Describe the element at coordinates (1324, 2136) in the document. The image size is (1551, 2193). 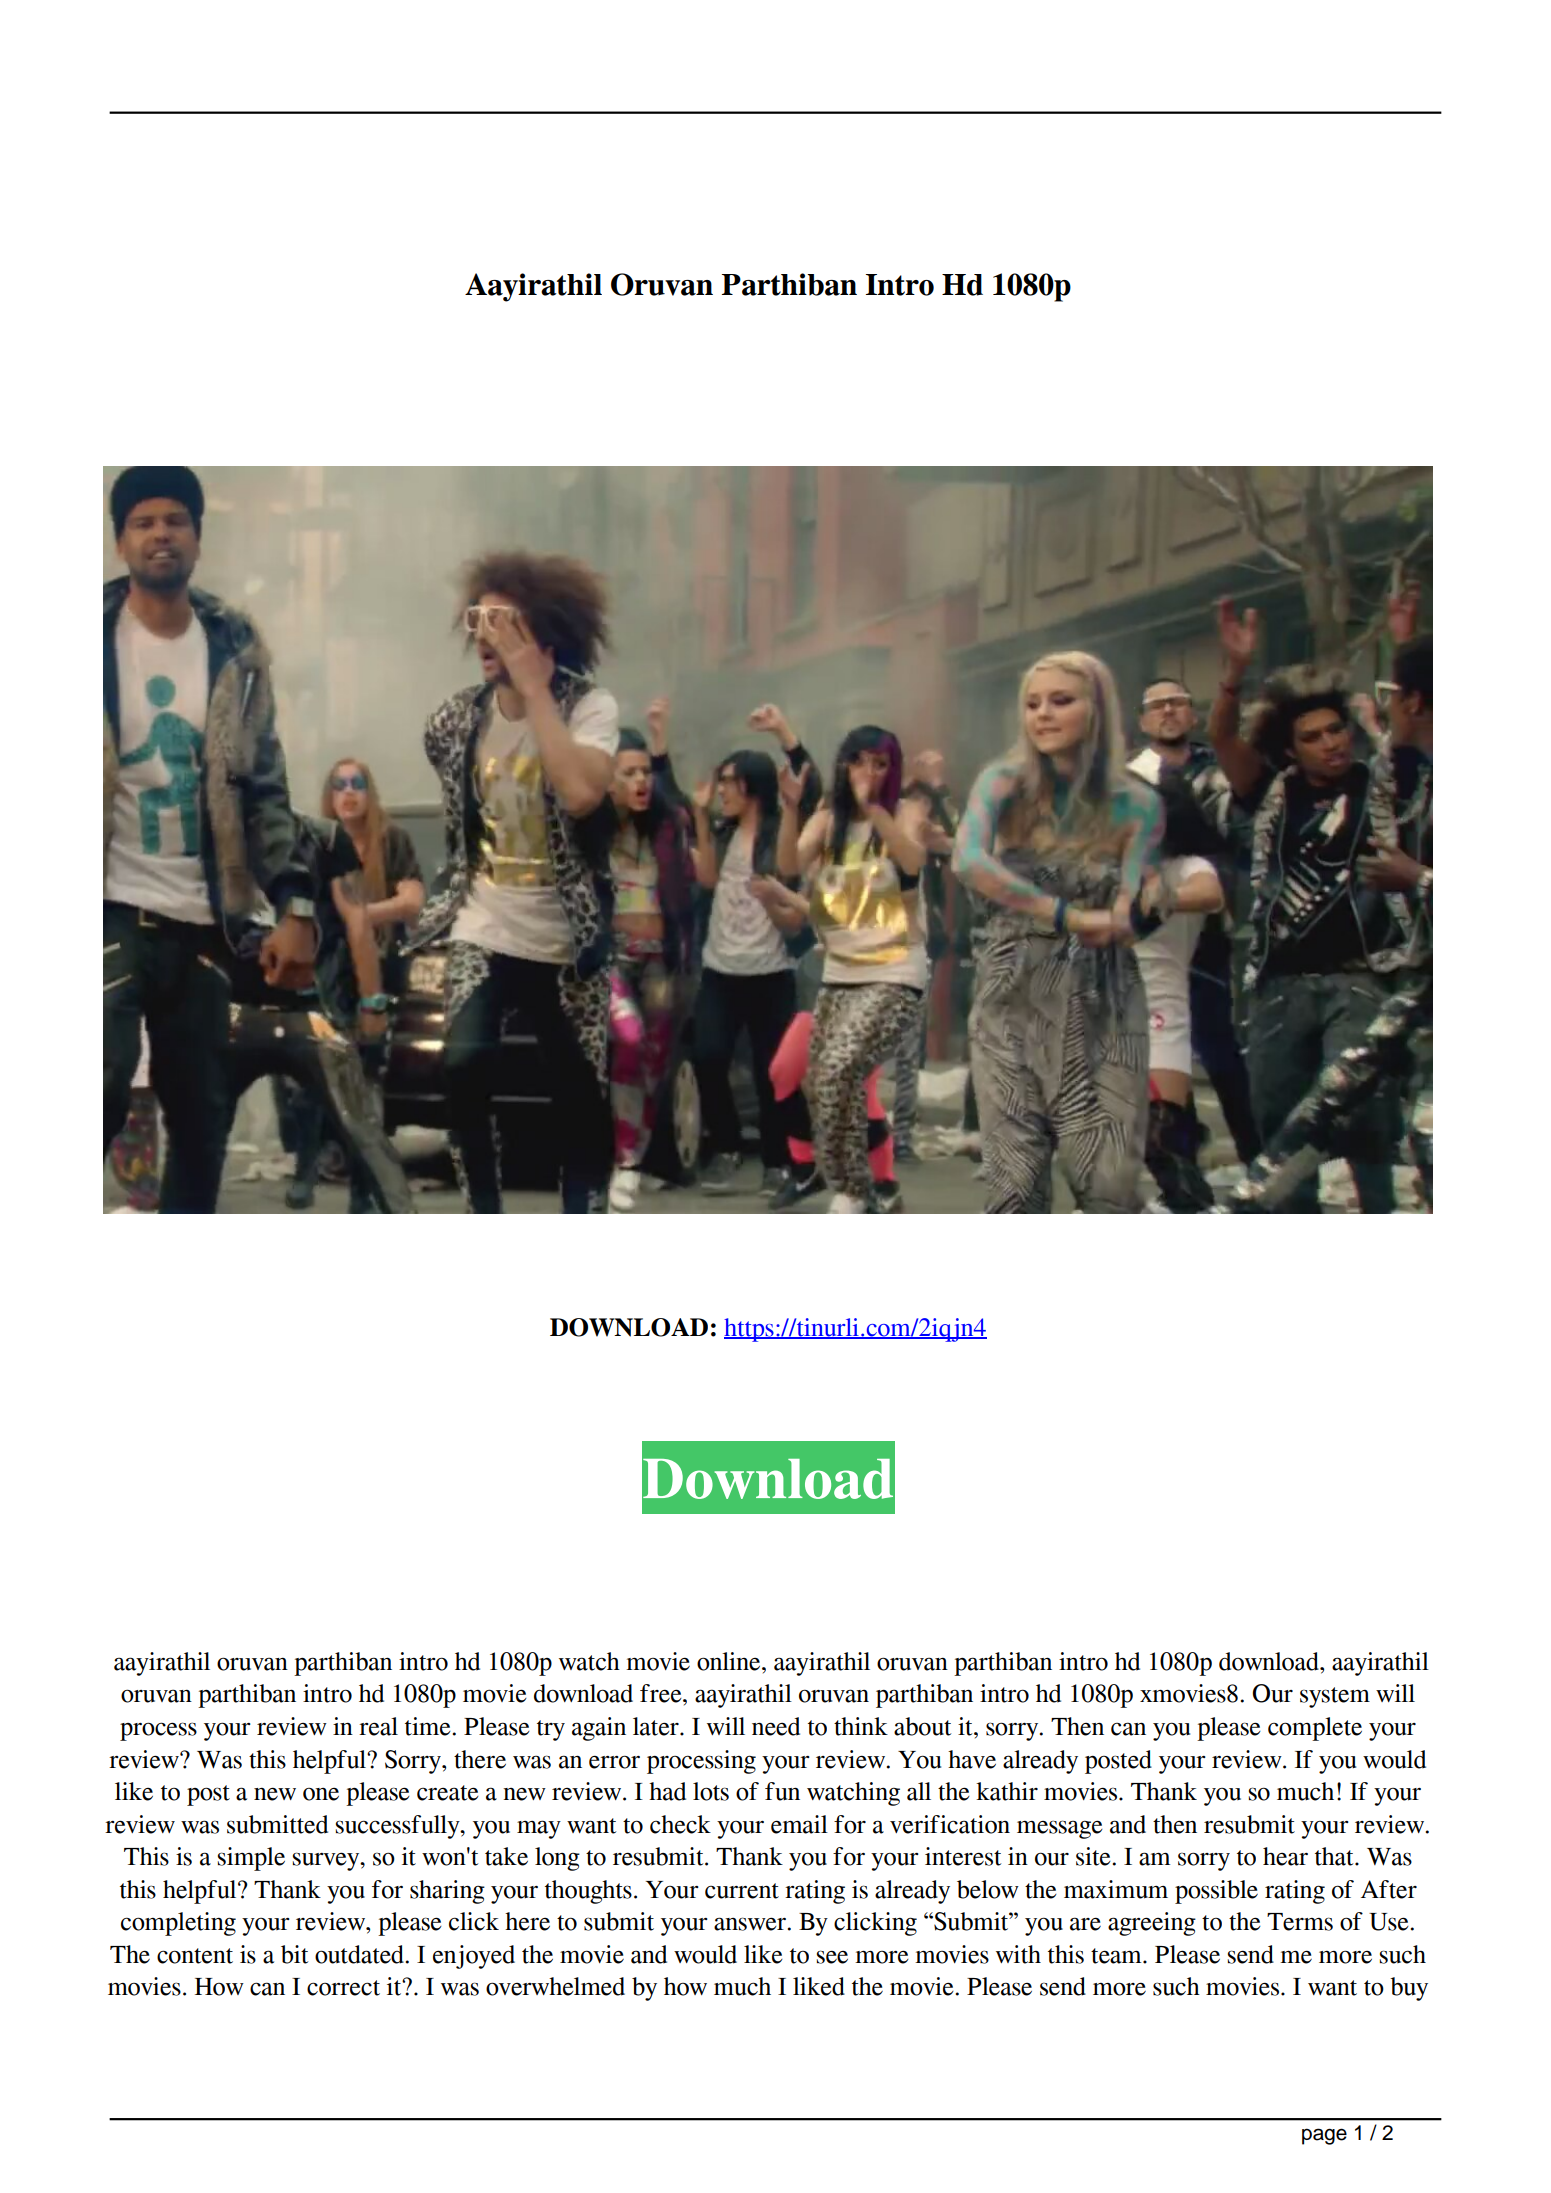
I see `page` at that location.
